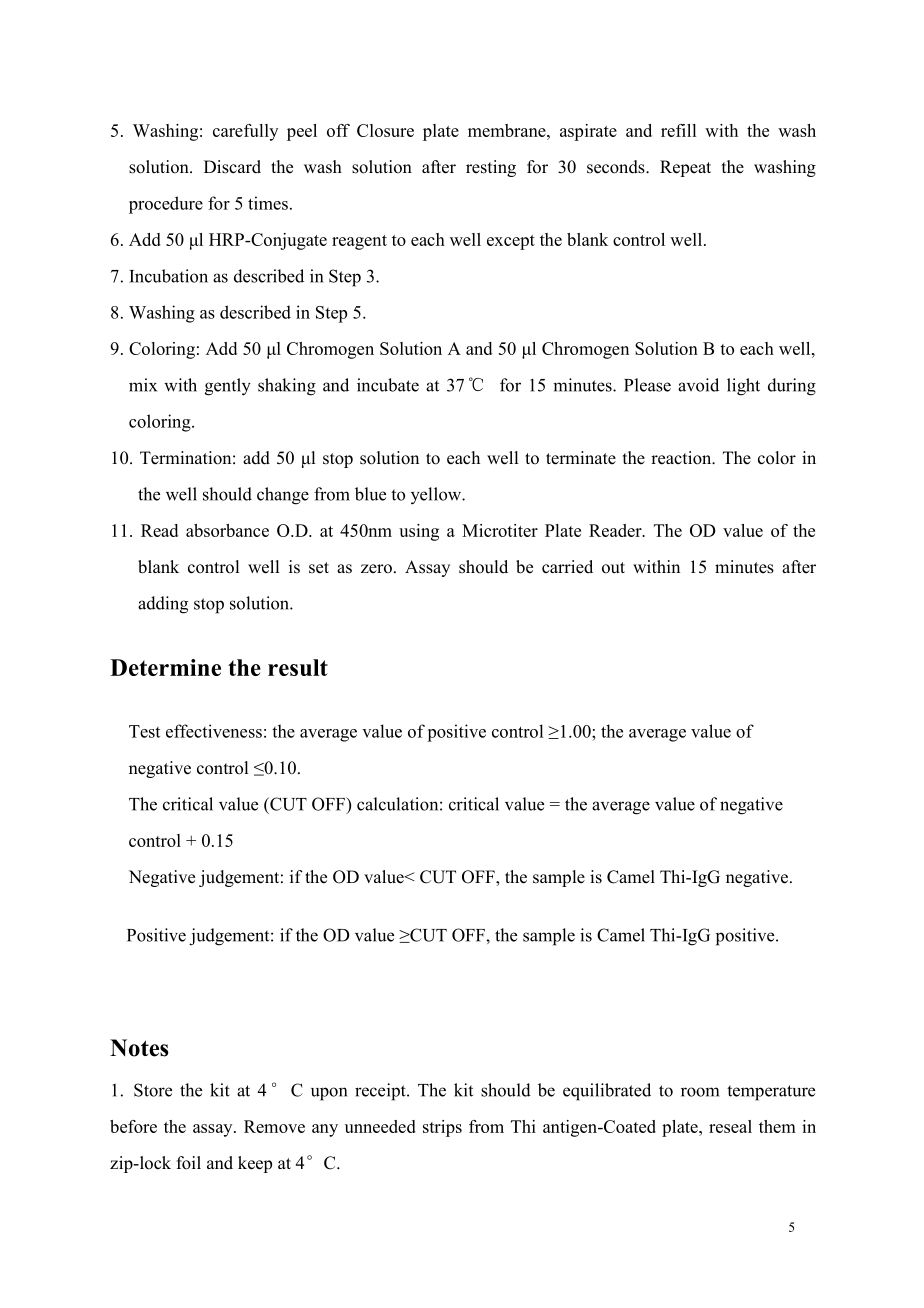 The height and width of the page is (1308, 924). Describe the element at coordinates (214, 731) in the page. I see `effectiveness` at that location.
